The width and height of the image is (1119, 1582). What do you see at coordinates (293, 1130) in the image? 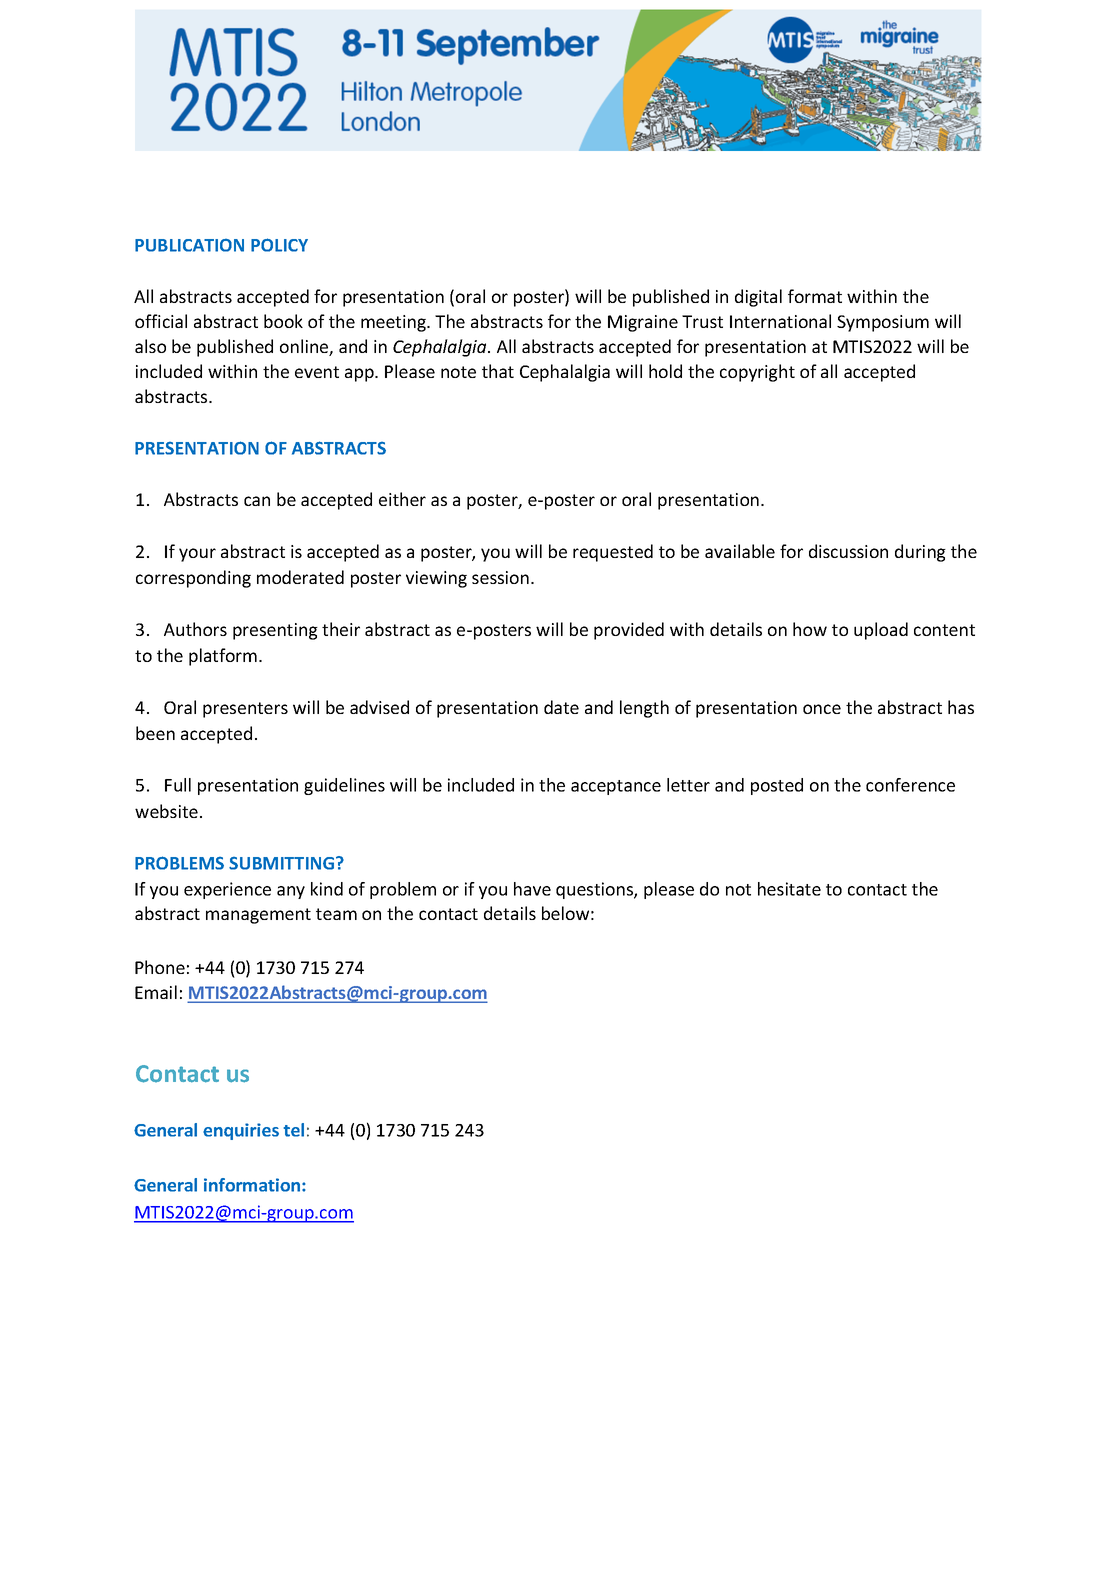
I see `tel` at bounding box center [293, 1130].
